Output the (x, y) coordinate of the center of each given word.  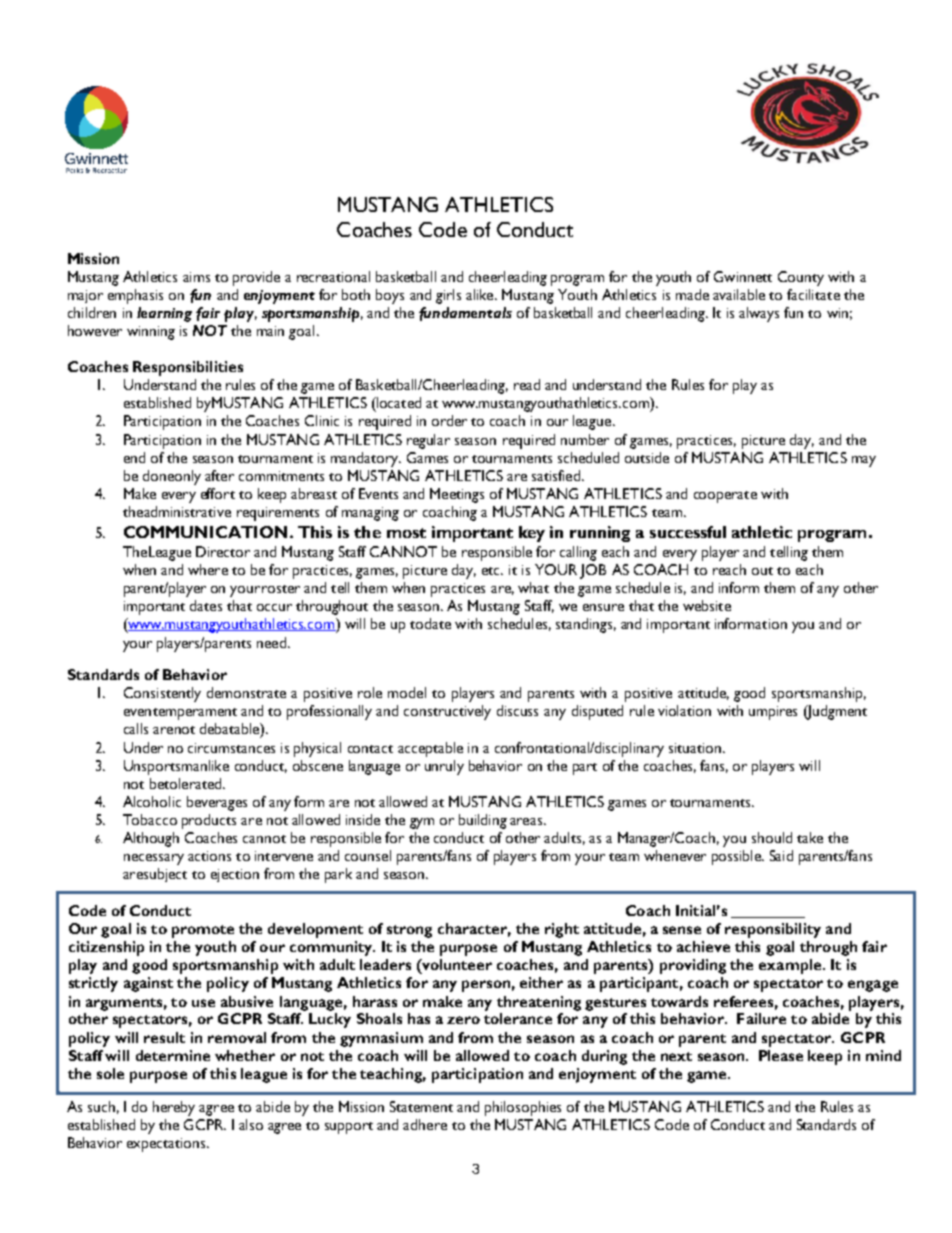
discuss (517, 710)
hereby (174, 1108)
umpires (773, 713)
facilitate (813, 294)
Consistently (162, 694)
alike (481, 294)
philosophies (523, 1108)
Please (781, 1055)
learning (164, 314)
